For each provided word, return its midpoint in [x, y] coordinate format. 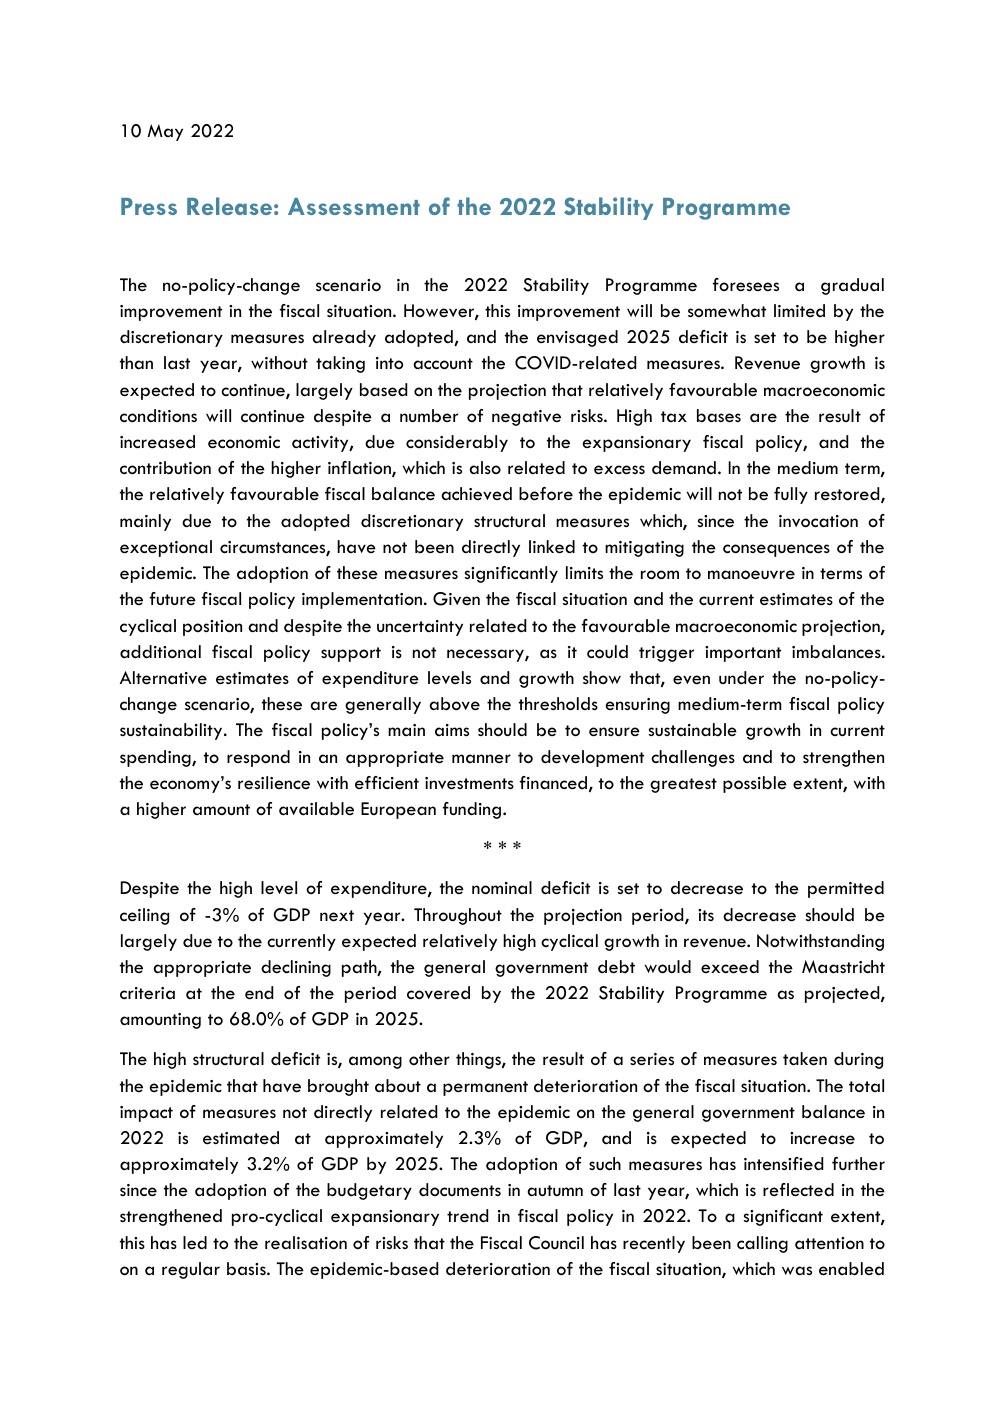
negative [526, 418]
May [165, 132]
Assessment [354, 206]
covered [438, 993]
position [212, 628]
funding [472, 810]
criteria [147, 993]
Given [456, 599]
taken [805, 1059]
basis [247, 1268]
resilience [274, 782]
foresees [746, 284]
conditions [158, 416]
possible [755, 784]
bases [719, 416]
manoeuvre [751, 575]
